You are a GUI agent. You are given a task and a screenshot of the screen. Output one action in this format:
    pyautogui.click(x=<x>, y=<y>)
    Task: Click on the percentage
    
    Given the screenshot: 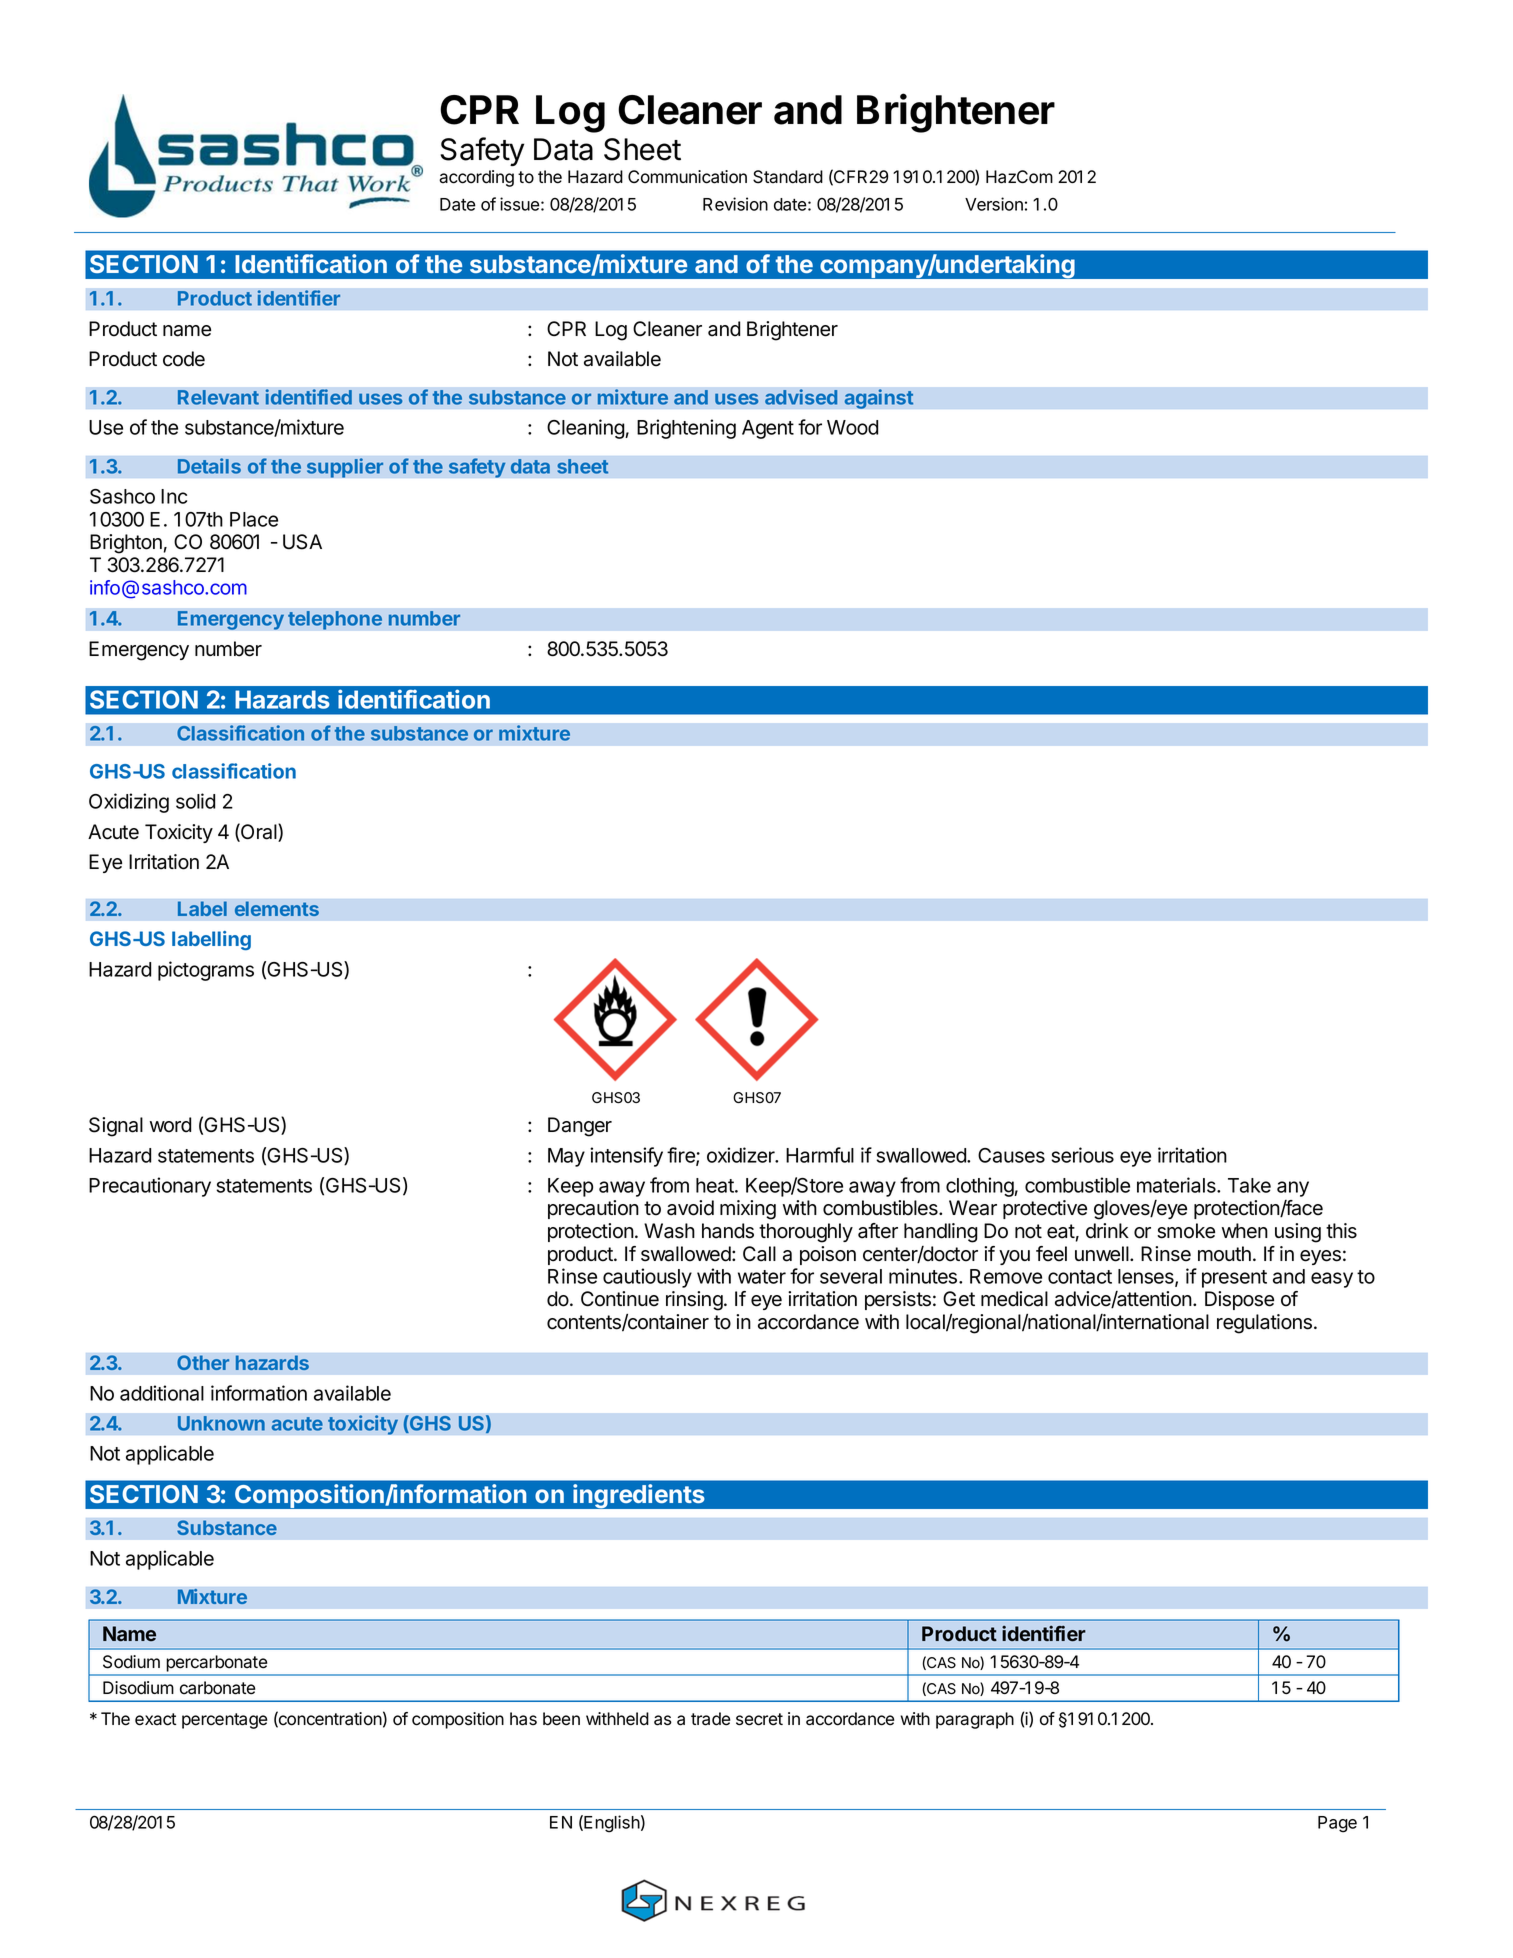 What is the action you would take?
    pyautogui.click(x=224, y=1721)
